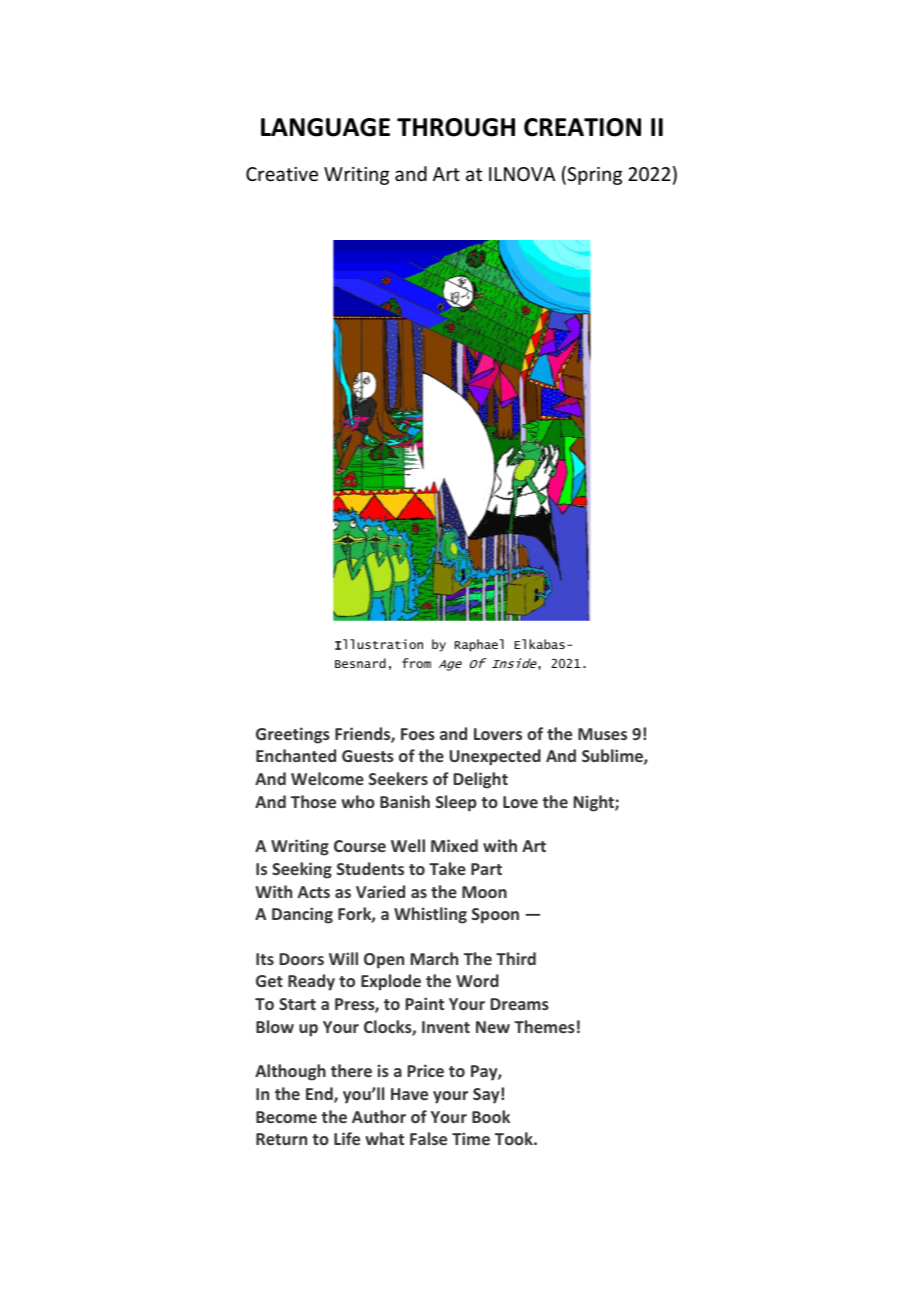  Describe the element at coordinates (456, 127) in the screenshot. I see `THROUGH` at that location.
